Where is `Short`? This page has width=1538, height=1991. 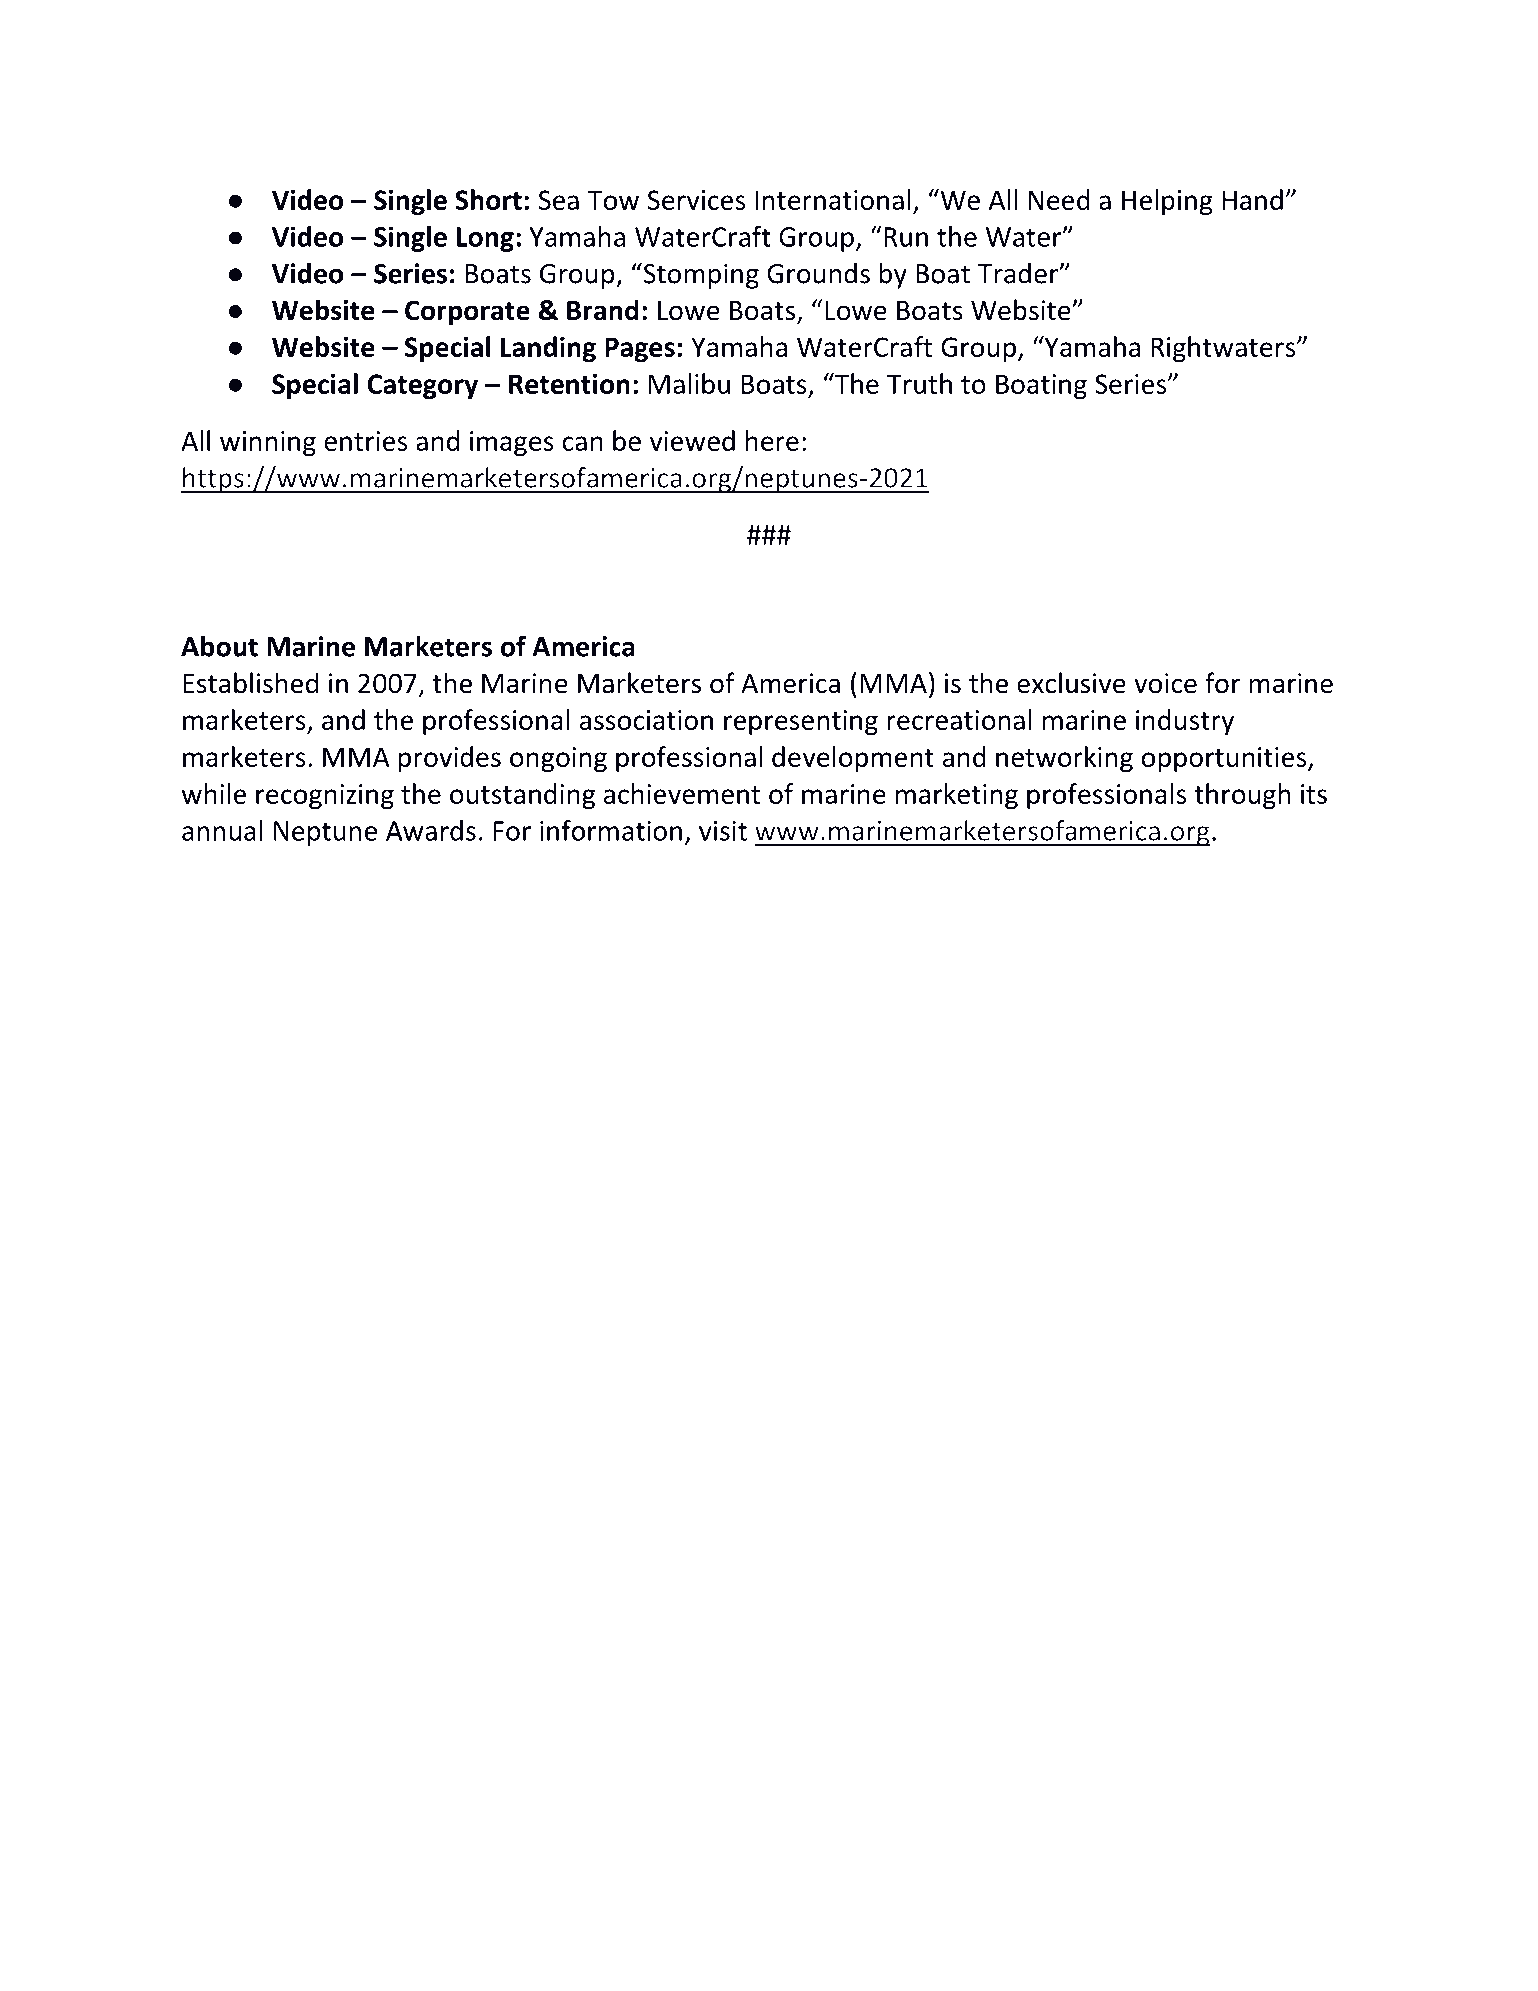 Short is located at coordinates (488, 199).
